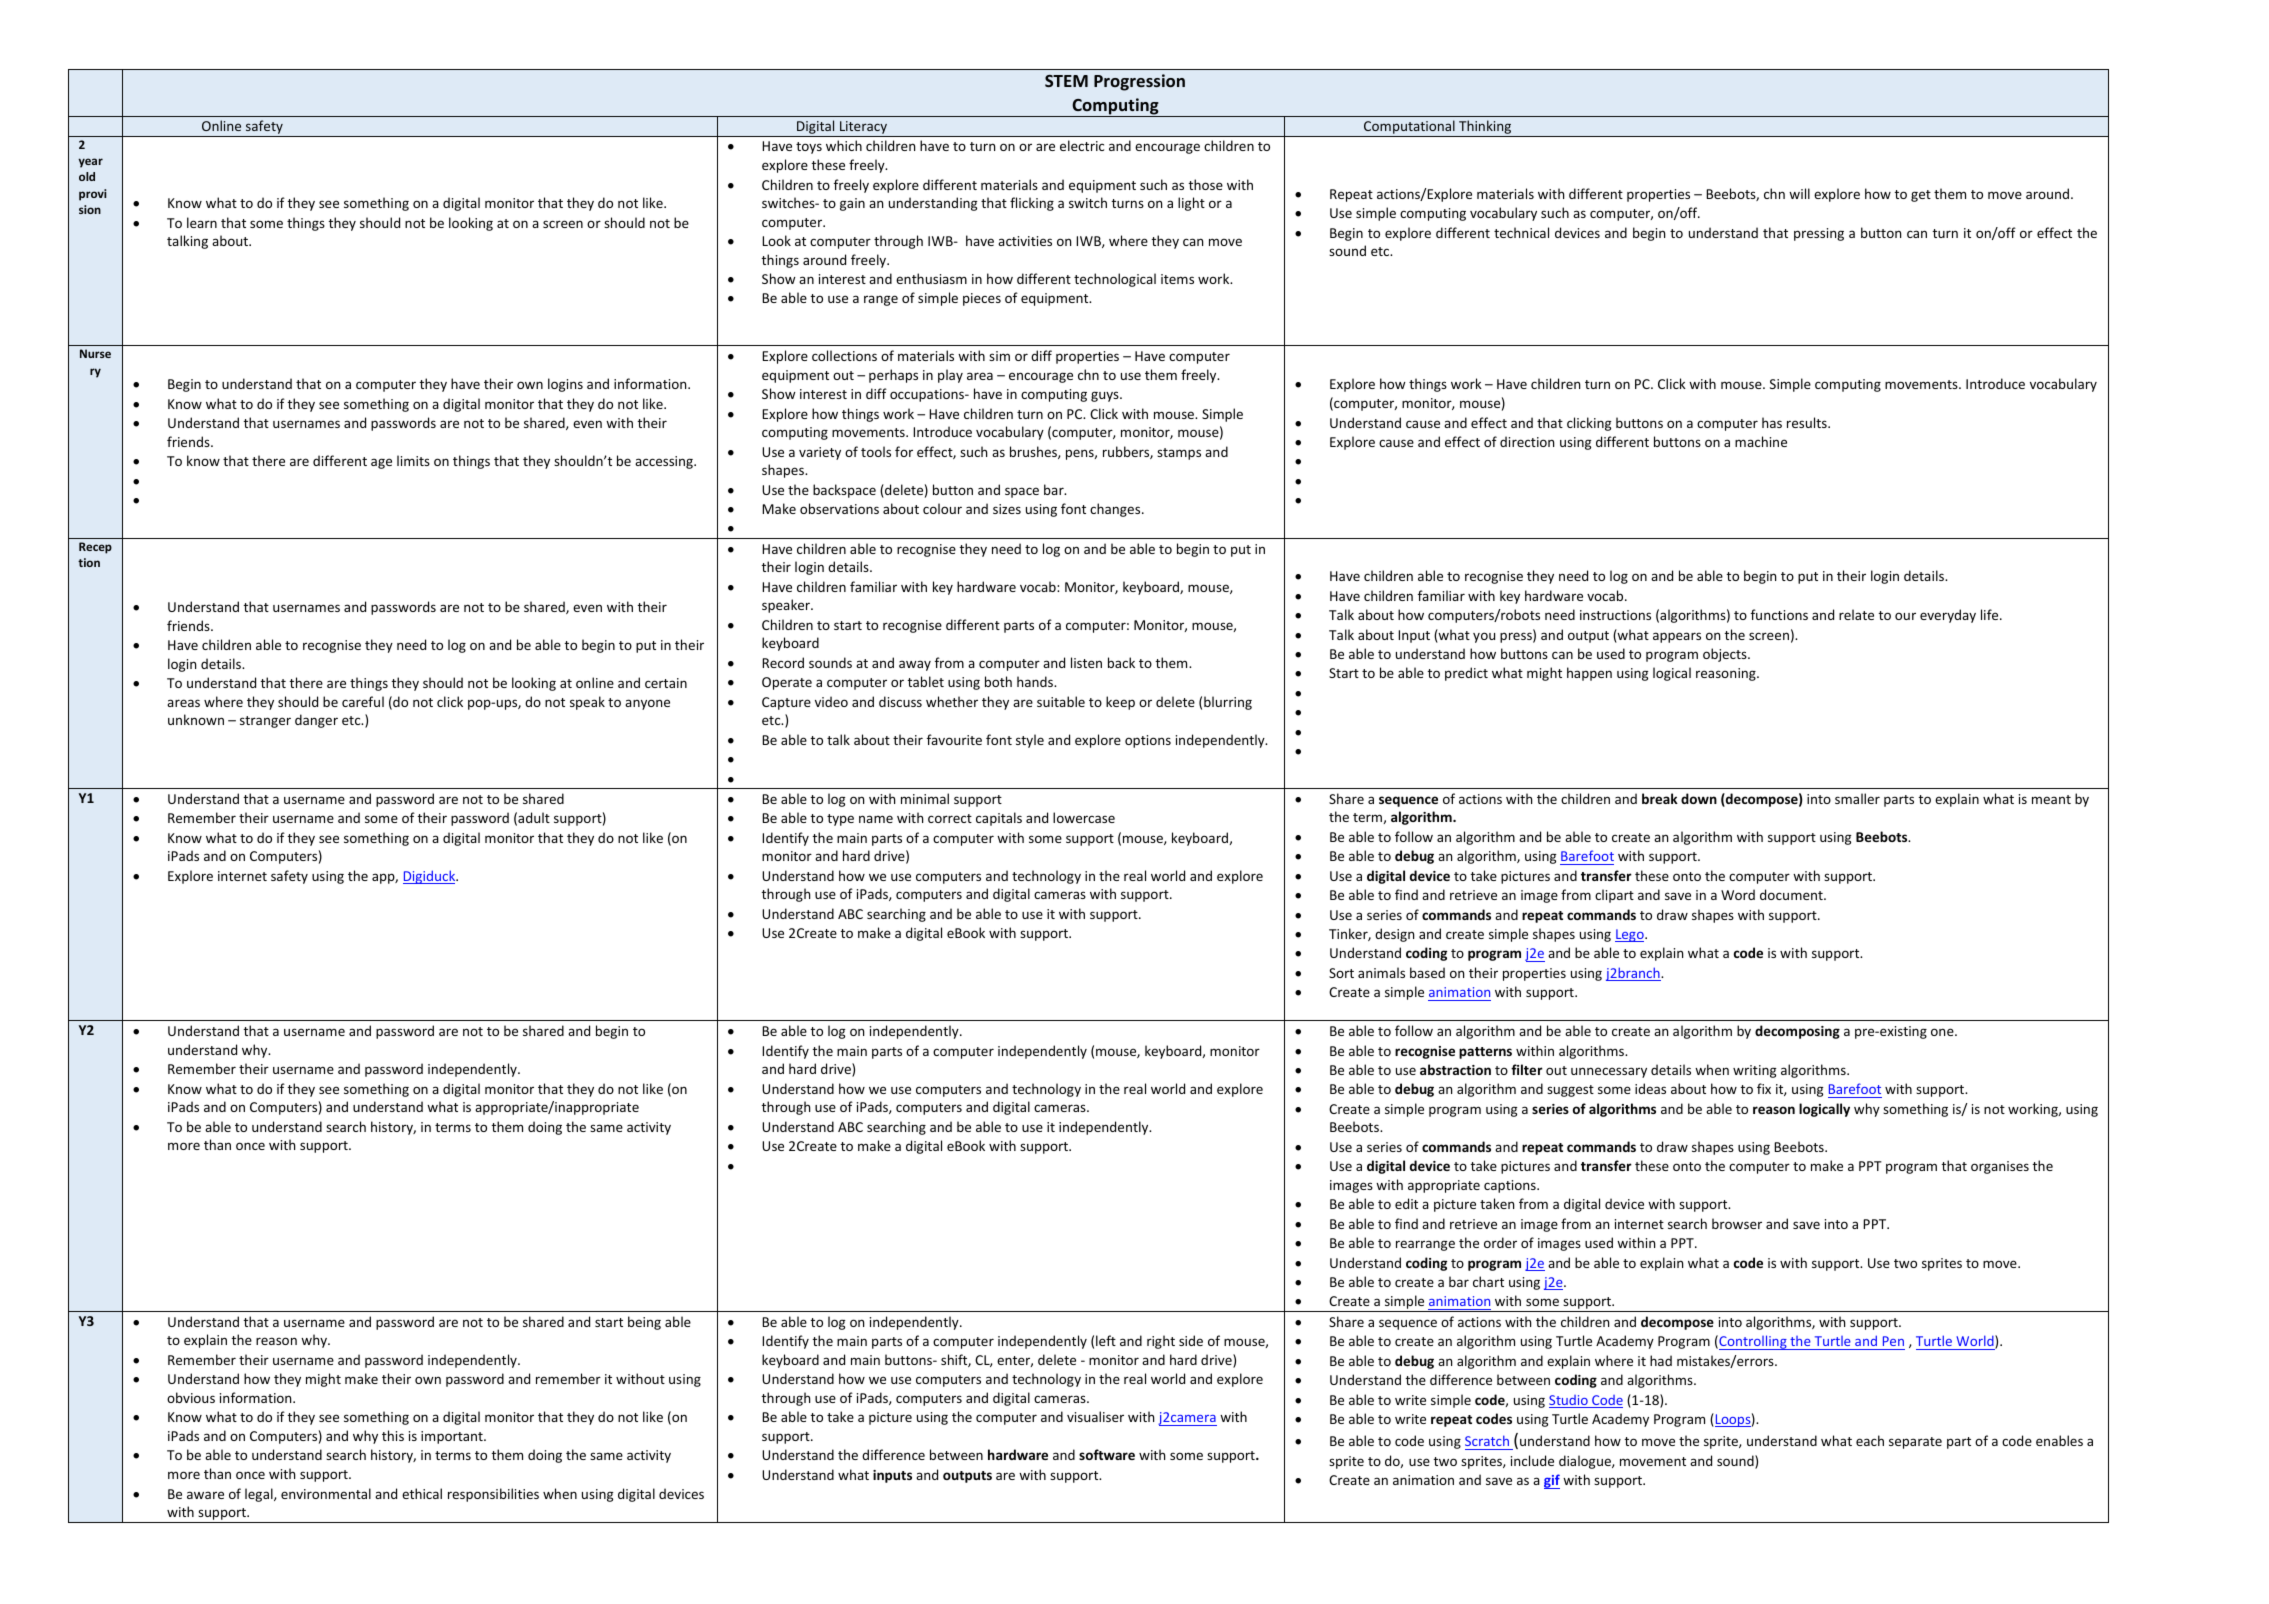  What do you see at coordinates (1107, 1454) in the image?
I see `software` at bounding box center [1107, 1454].
